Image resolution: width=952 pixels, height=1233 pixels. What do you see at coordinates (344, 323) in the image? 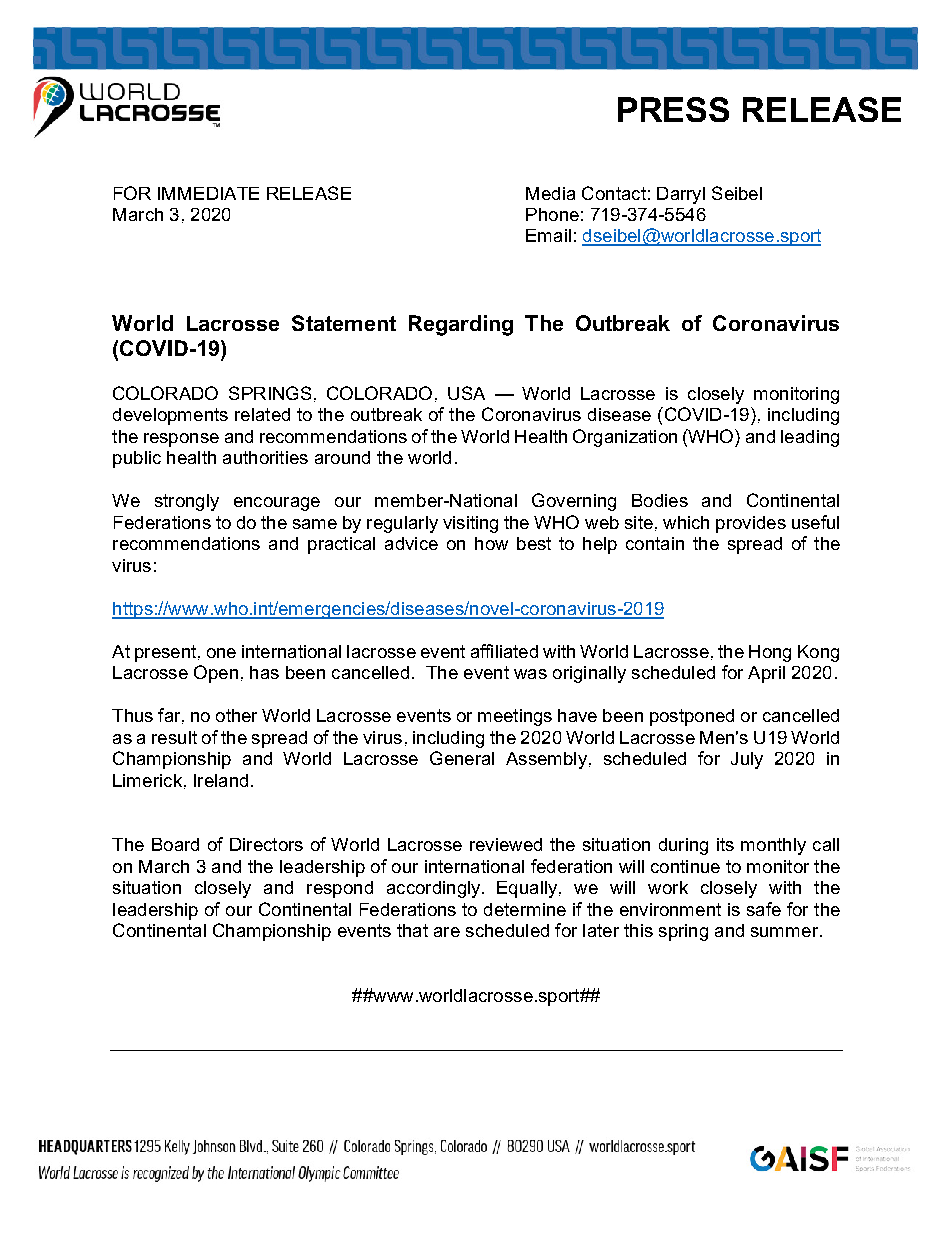
I see `Statement` at bounding box center [344, 323].
